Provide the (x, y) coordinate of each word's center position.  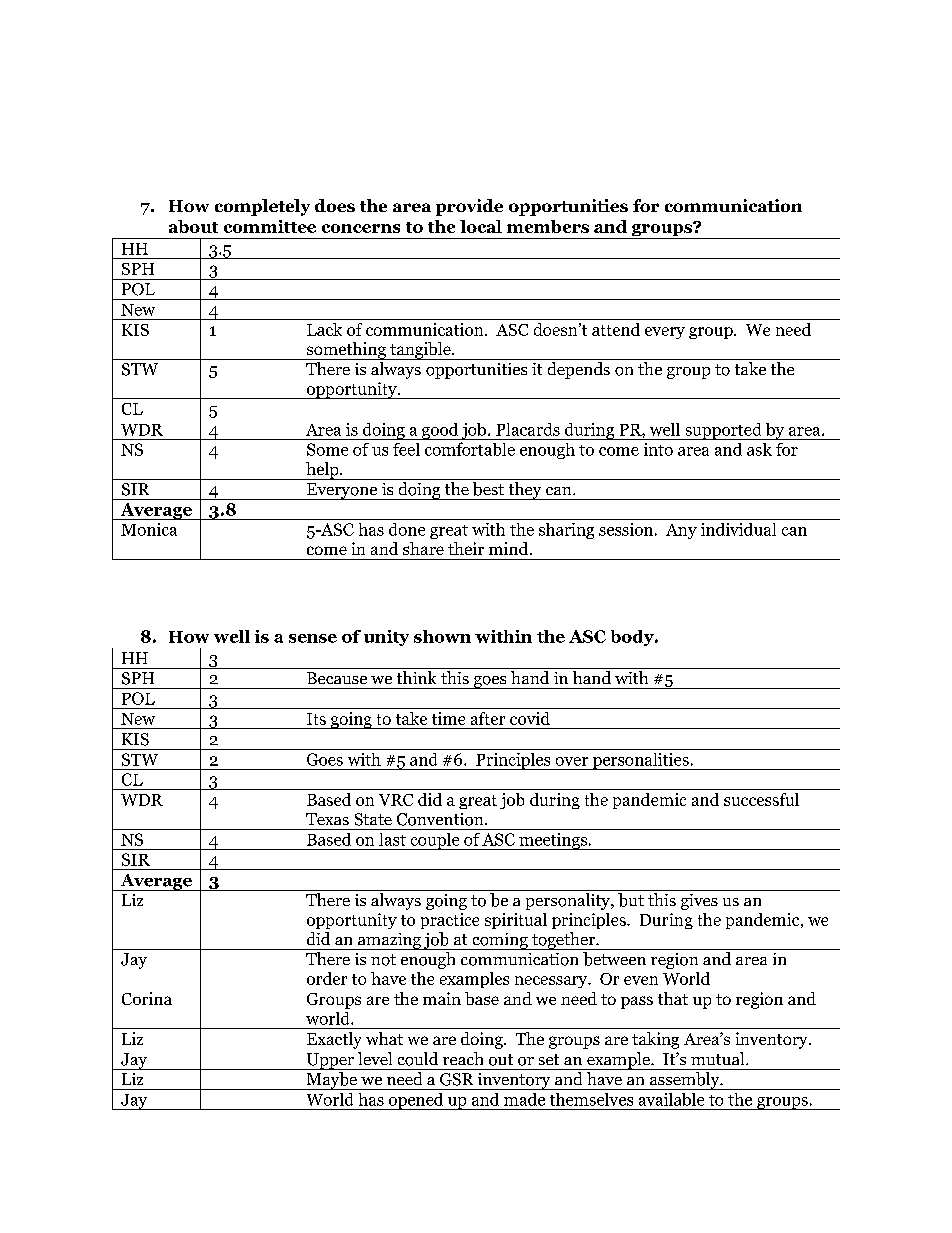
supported (723, 431)
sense (313, 638)
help (322, 471)
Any (681, 531)
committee (270, 226)
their (466, 548)
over (572, 761)
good (440, 431)
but (631, 900)
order (327, 978)
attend (616, 329)
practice (450, 921)
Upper (330, 1061)
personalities (640, 761)
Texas (327, 819)
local (481, 226)
